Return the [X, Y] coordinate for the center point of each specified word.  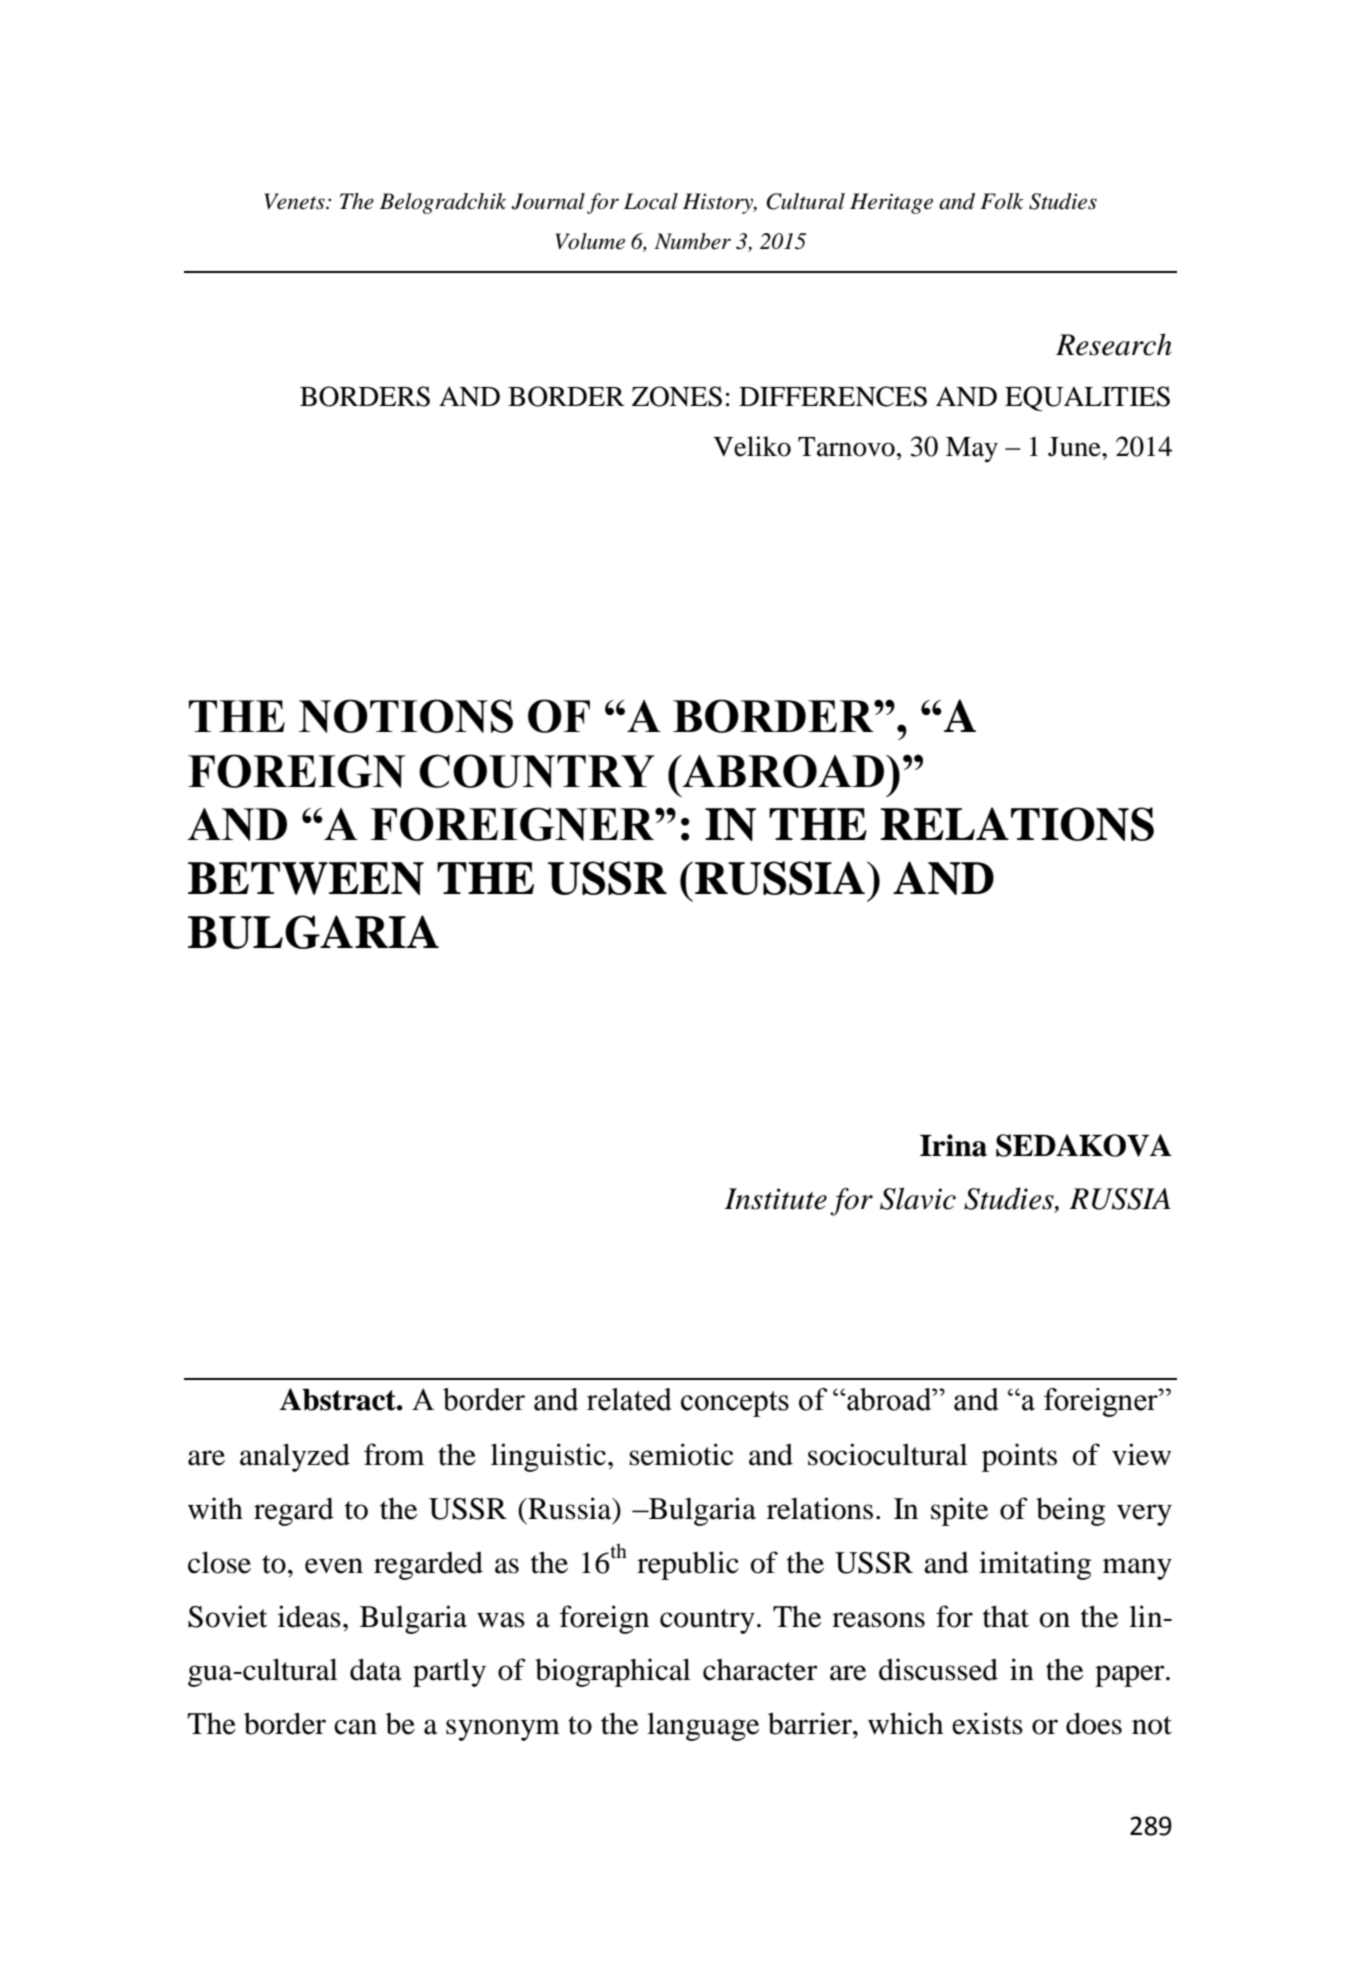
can [355, 1727]
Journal [548, 201]
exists [987, 1723]
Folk [1002, 201]
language [703, 1726]
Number [692, 241]
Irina [953, 1145]
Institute [776, 1199]
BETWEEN [306, 878]
